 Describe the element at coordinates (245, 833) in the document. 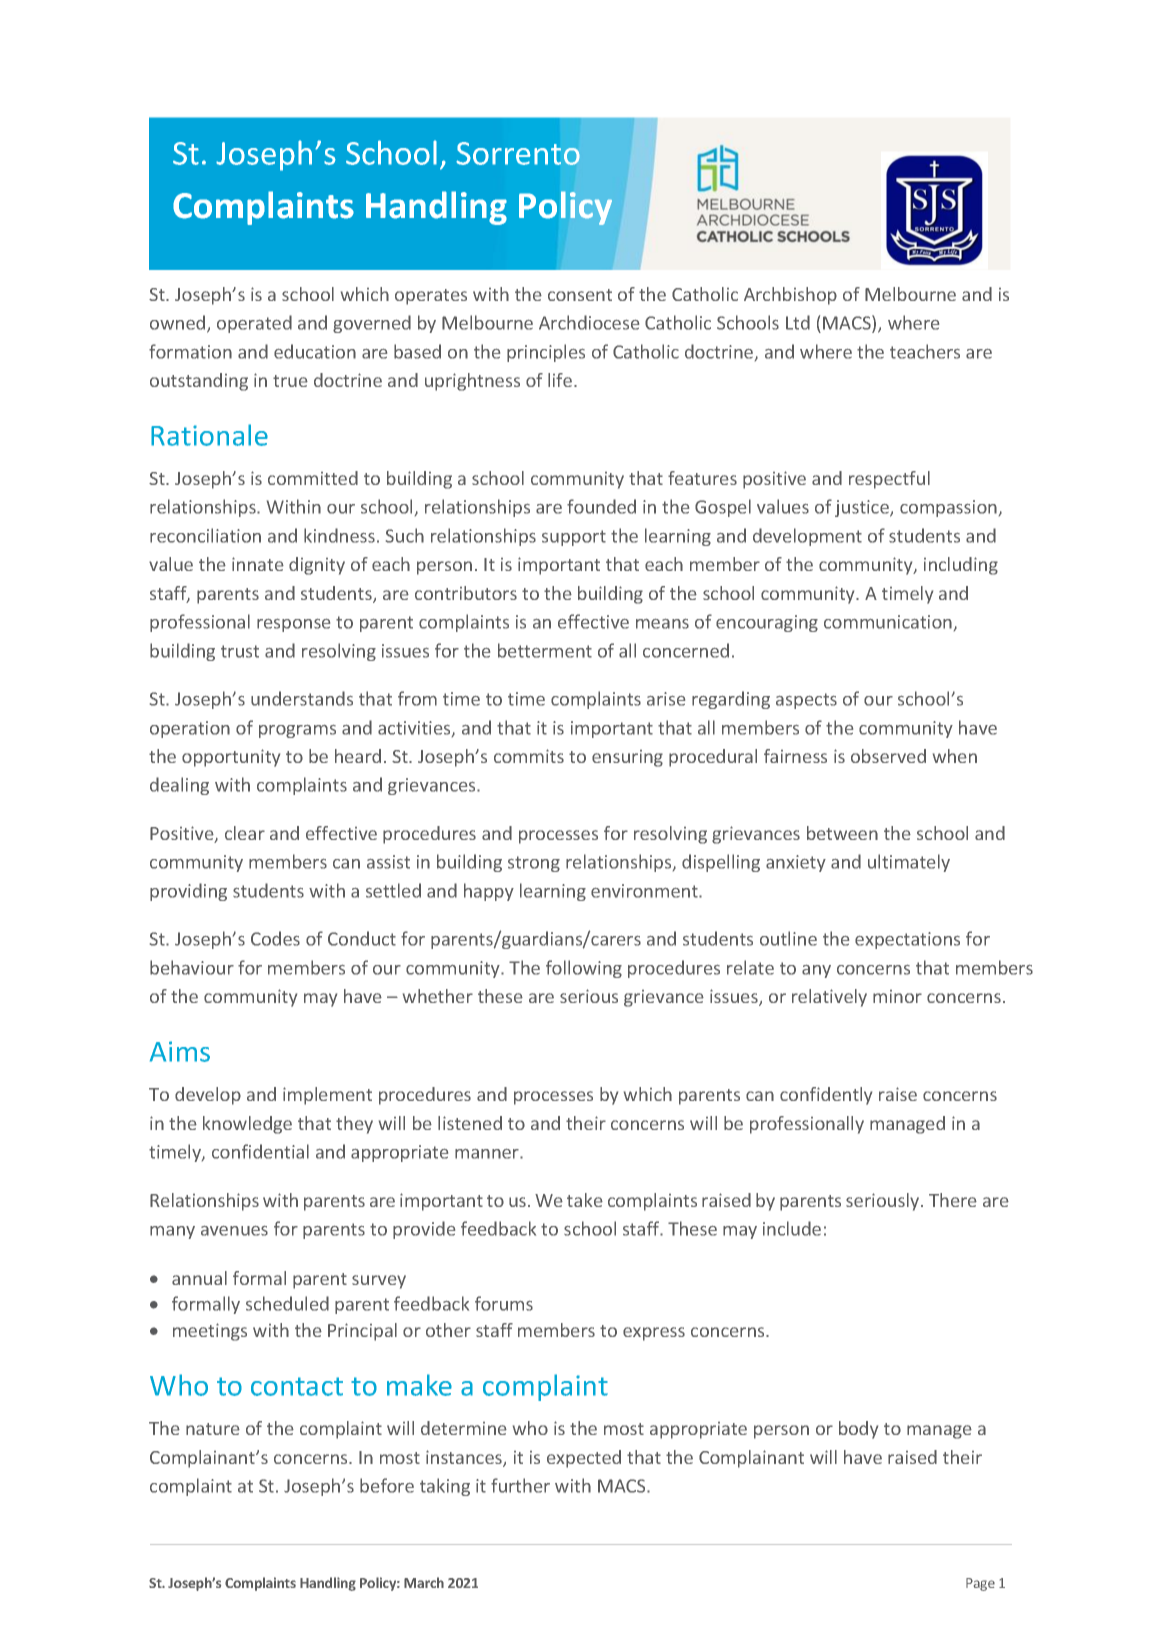

I see `clear` at that location.
